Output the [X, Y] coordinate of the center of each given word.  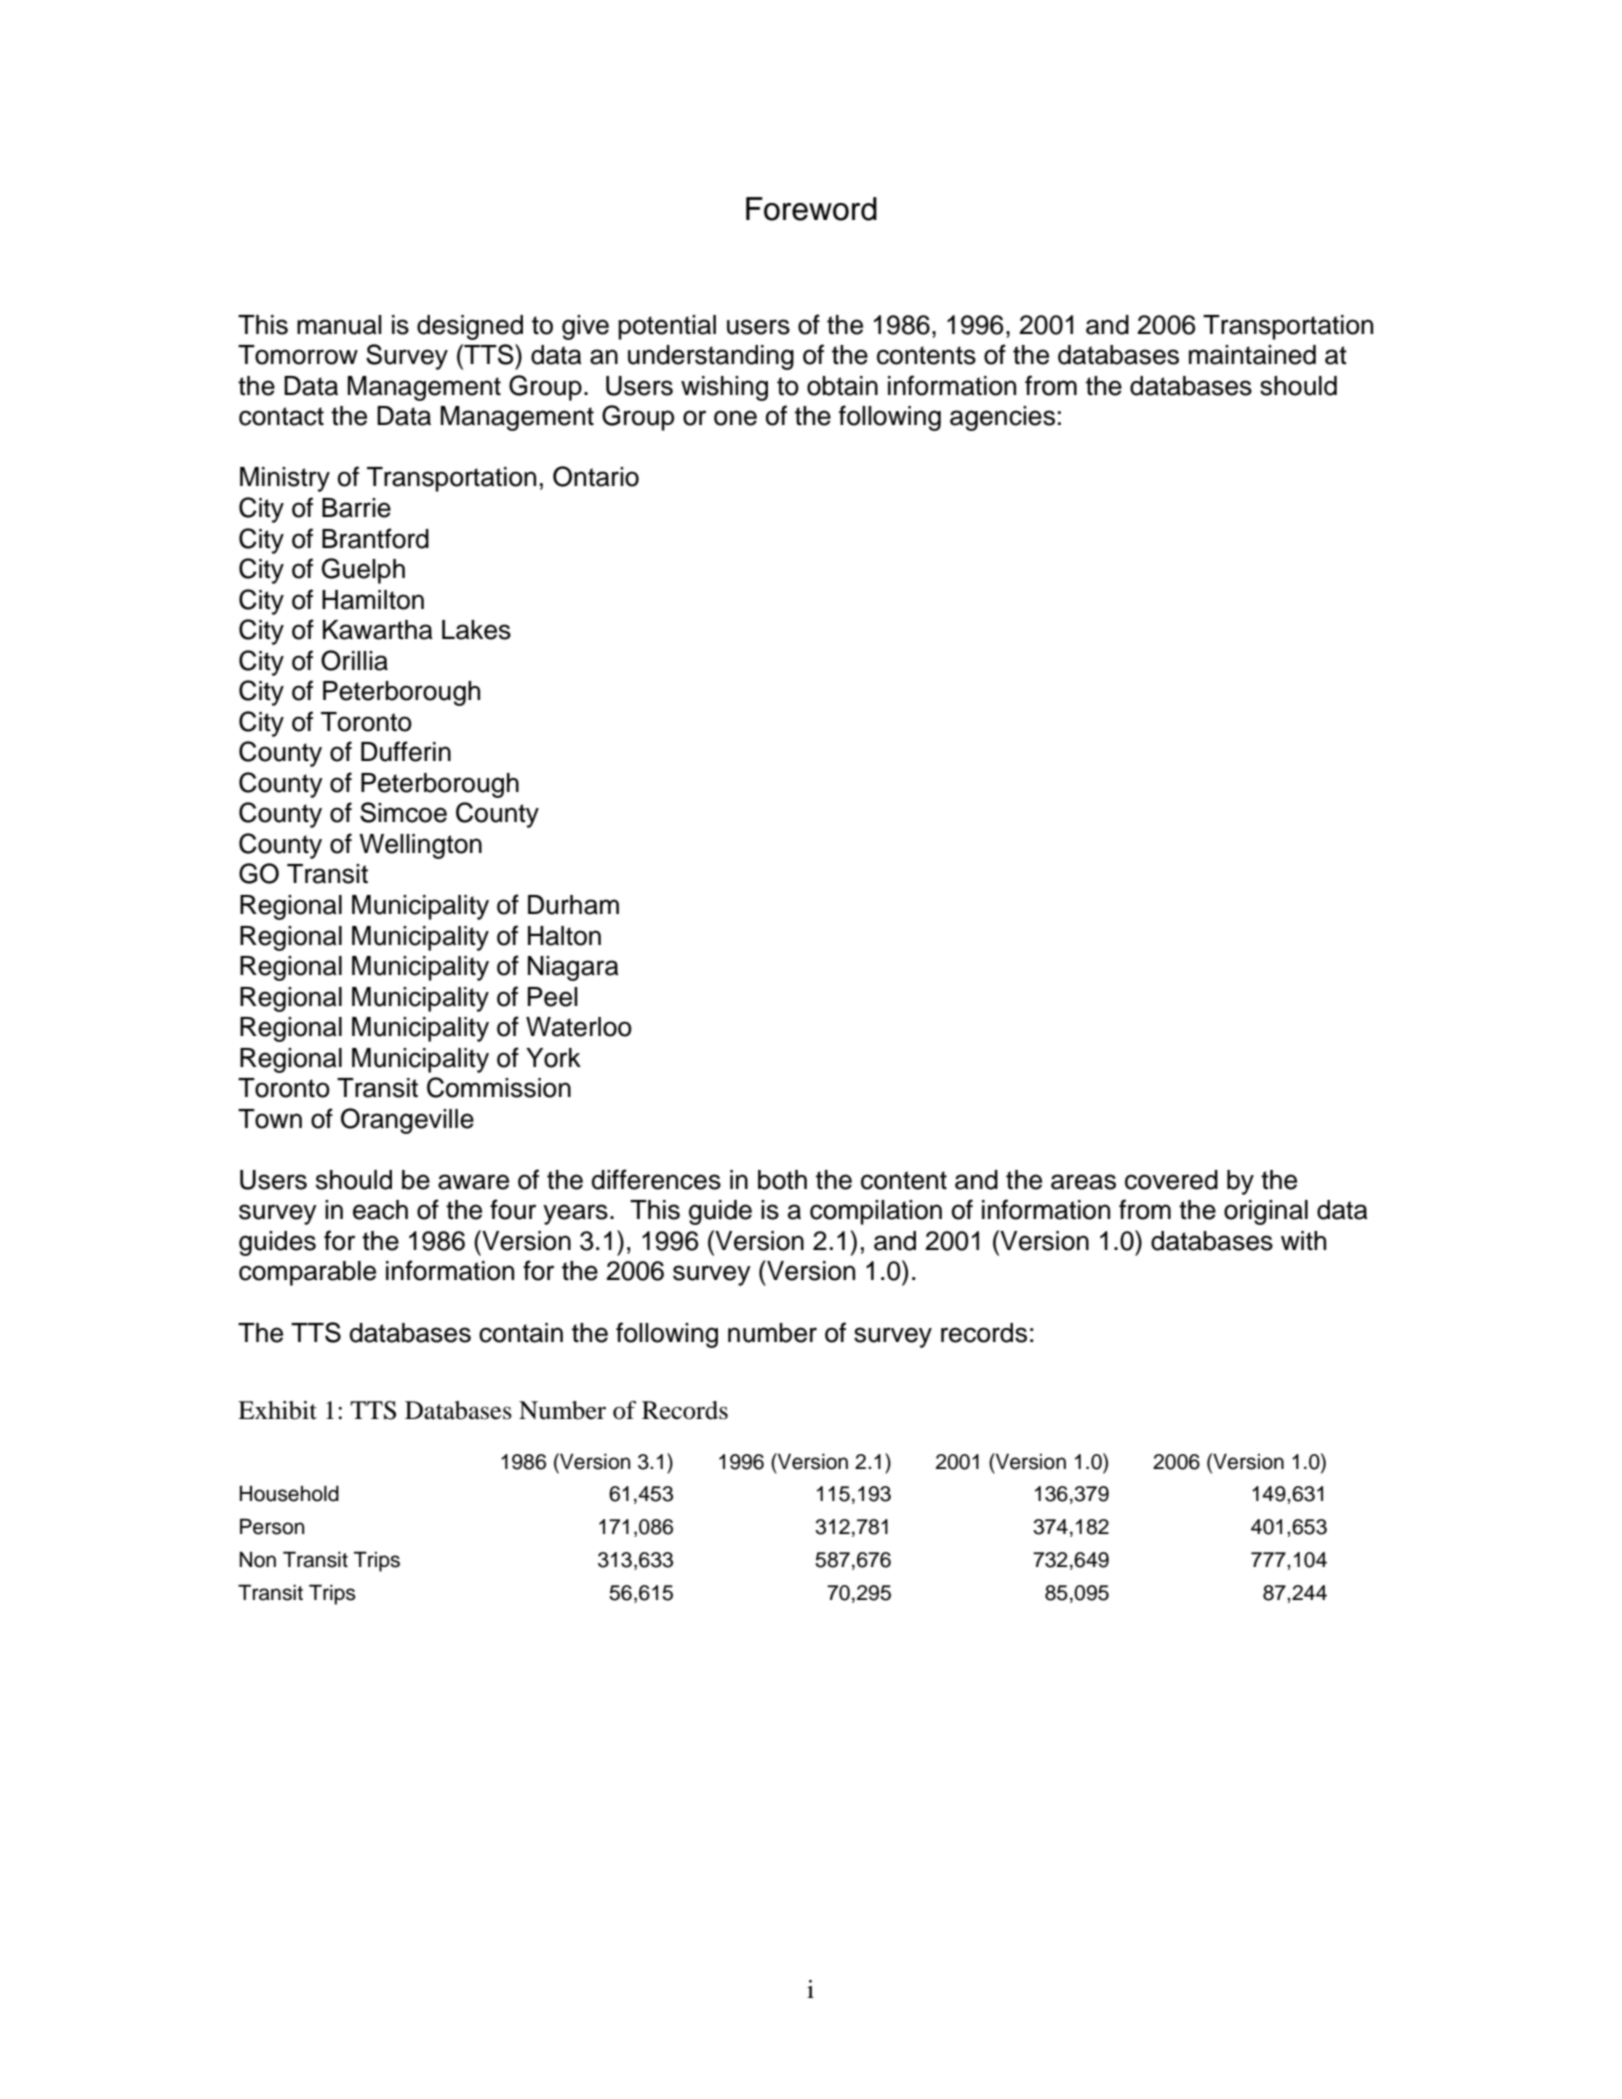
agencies [1002, 418]
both [782, 1180]
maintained [1252, 355]
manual [339, 325]
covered [1171, 1180]
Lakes [476, 630]
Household [289, 1493]
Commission [499, 1087]
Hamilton [373, 600]
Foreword [811, 209]
